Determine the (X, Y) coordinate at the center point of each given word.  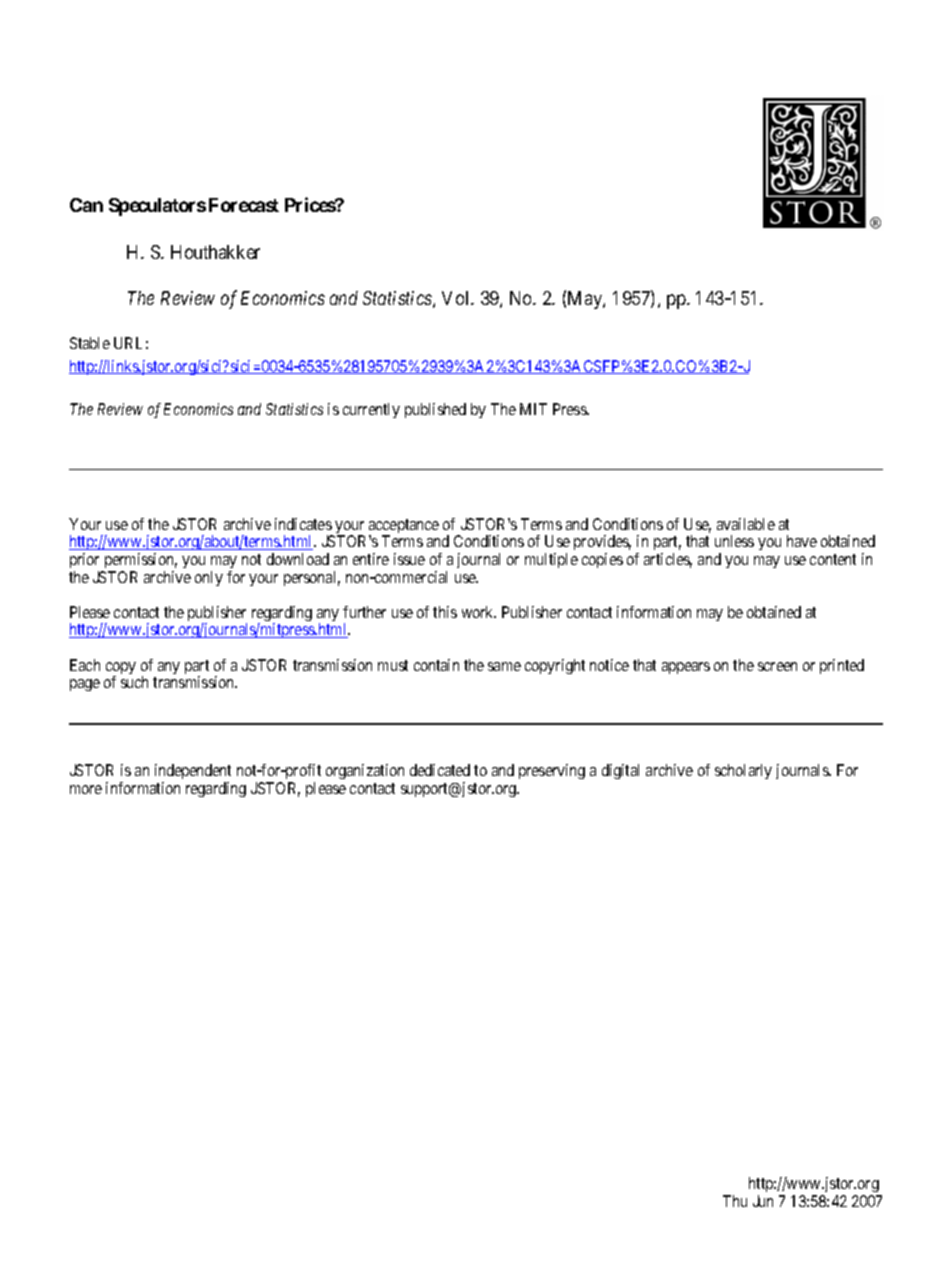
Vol (457, 298)
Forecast (244, 205)
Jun (763, 1201)
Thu (735, 1201)
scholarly (743, 771)
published (435, 410)
